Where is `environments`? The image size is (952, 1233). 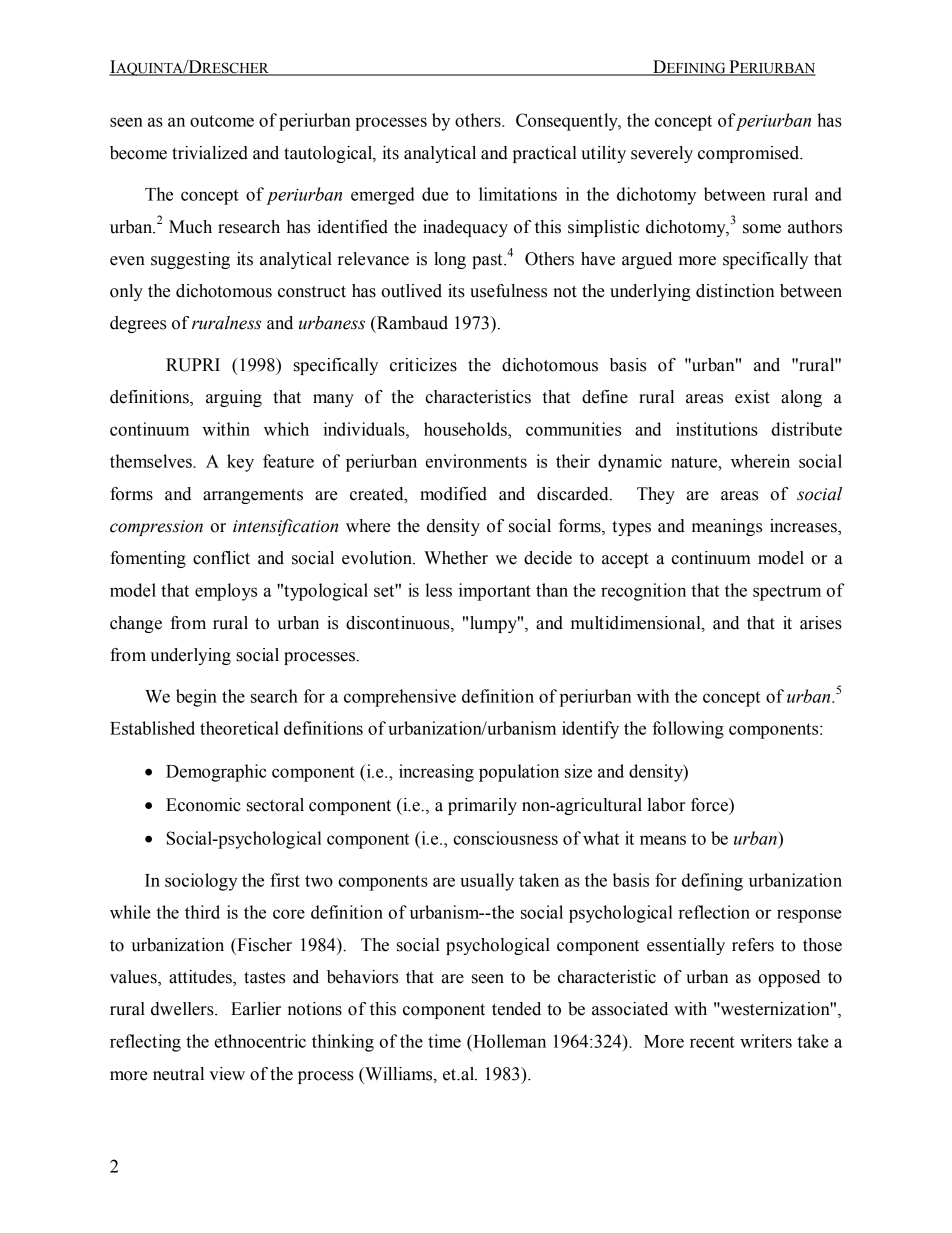 environments is located at coordinates (476, 461).
